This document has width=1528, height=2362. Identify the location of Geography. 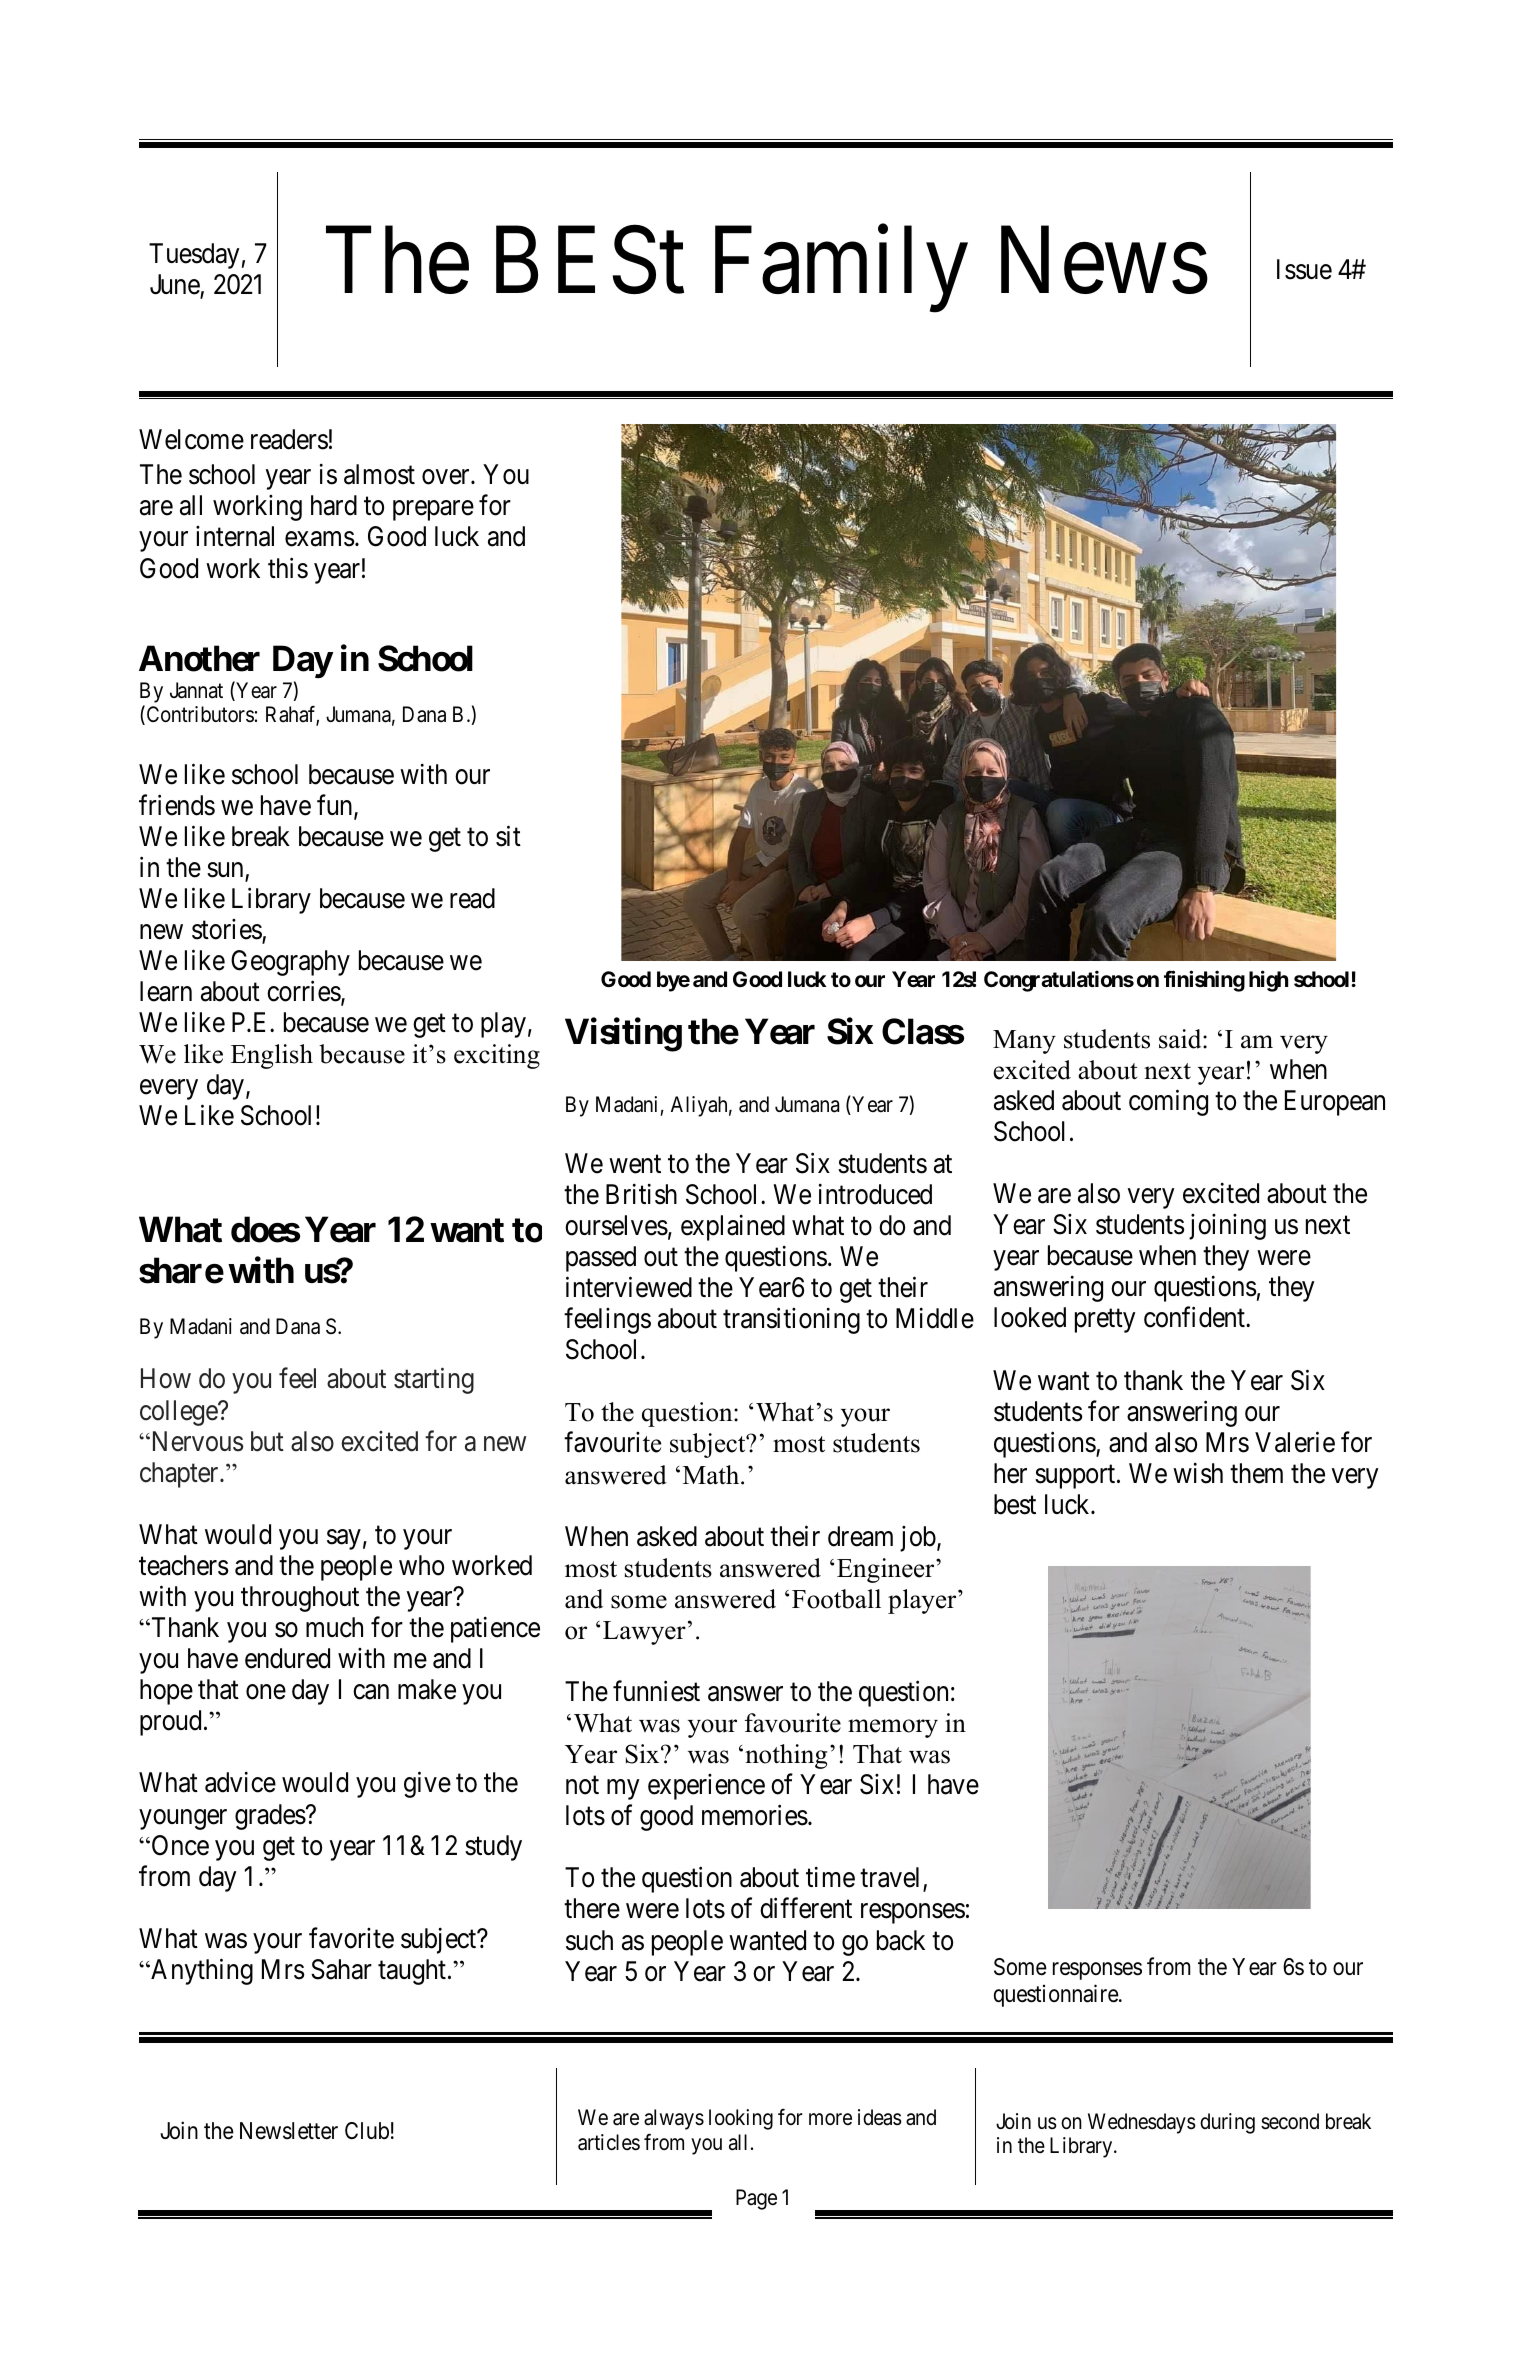
(290, 963).
